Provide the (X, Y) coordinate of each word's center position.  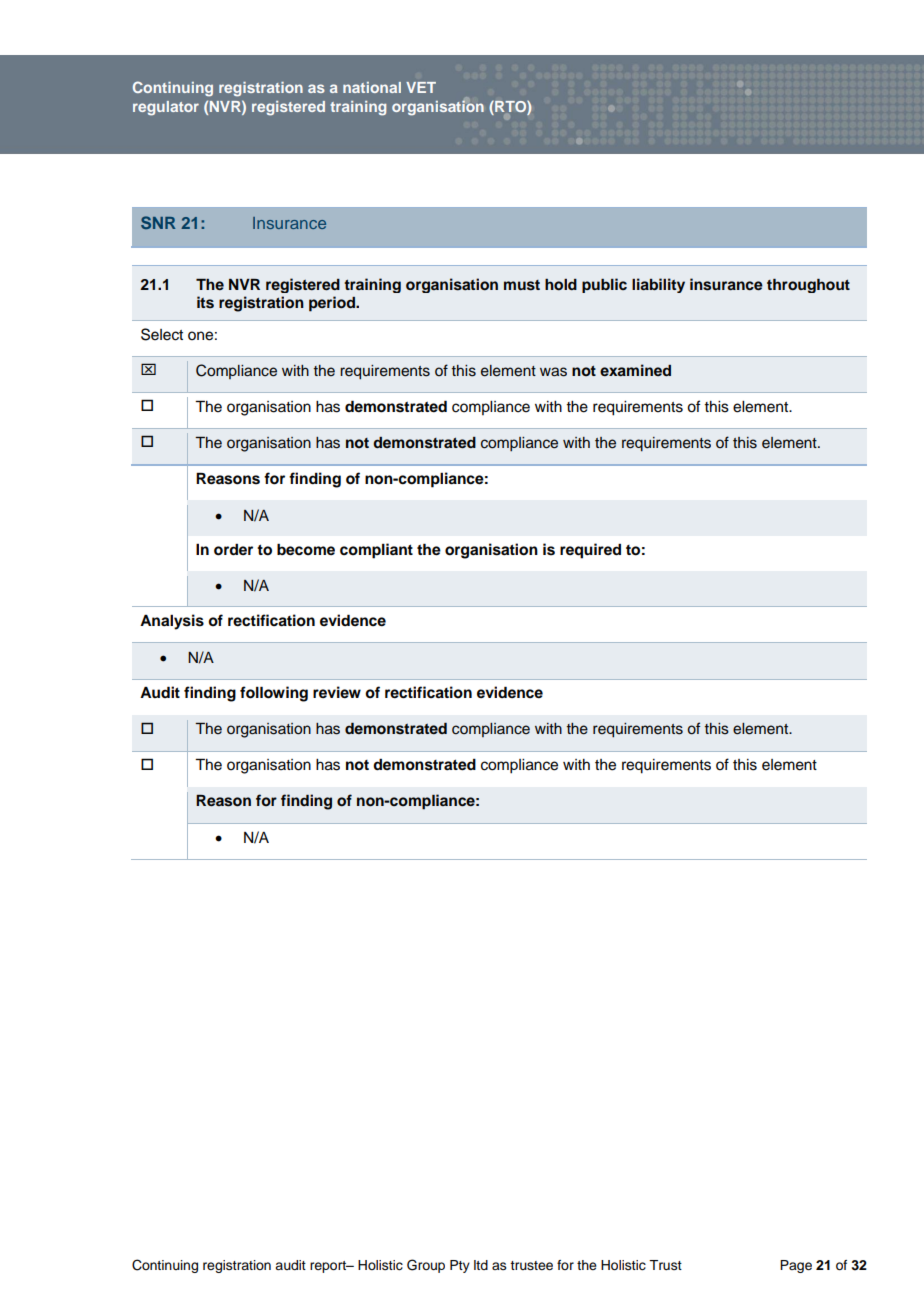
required (590, 551)
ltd (481, 1265)
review (337, 692)
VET (421, 87)
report (329, 1267)
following (274, 694)
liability (658, 285)
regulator (166, 108)
